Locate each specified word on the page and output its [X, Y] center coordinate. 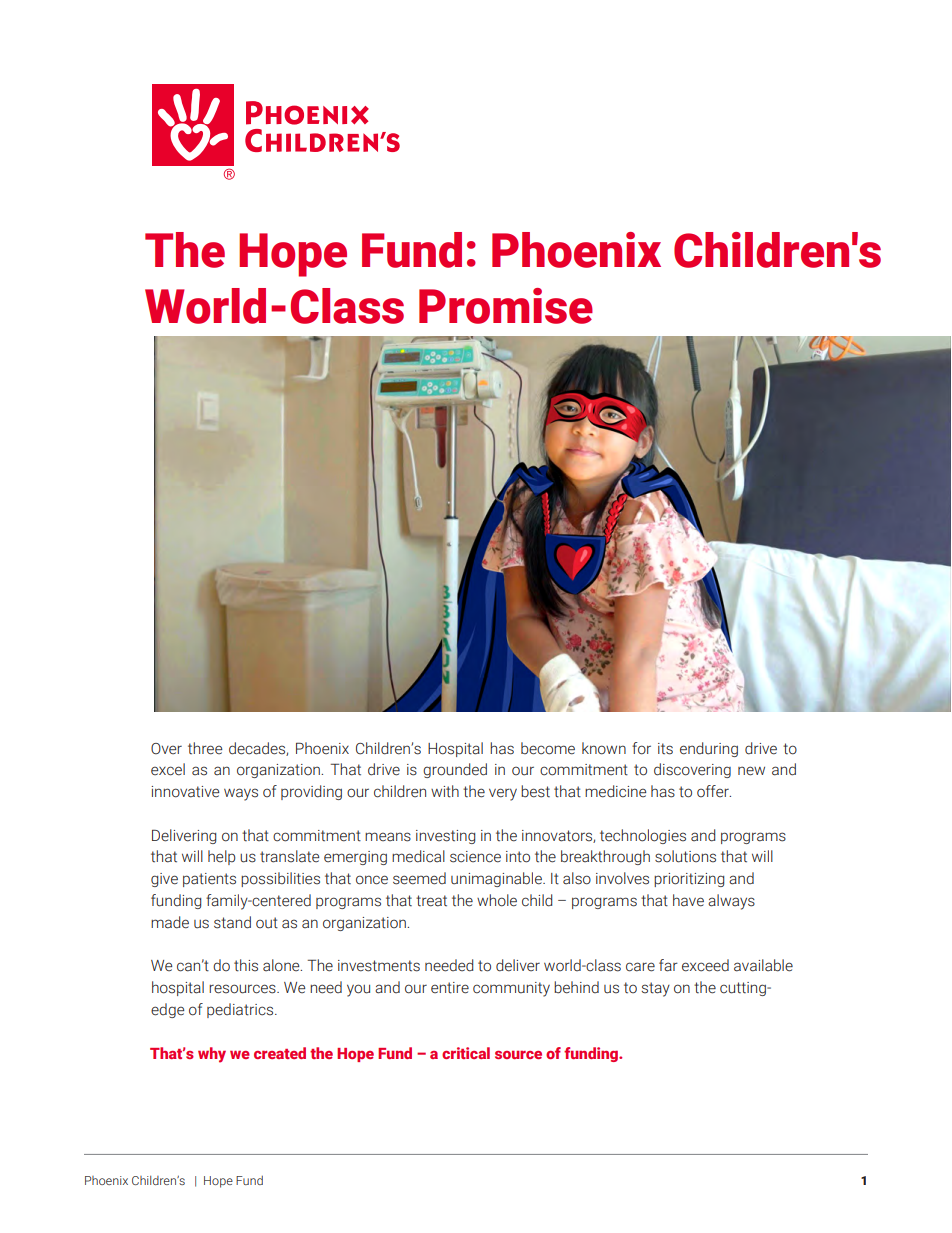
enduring [709, 749]
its [665, 749]
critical [466, 1053]
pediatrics [241, 1010]
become [548, 748]
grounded [455, 770]
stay [656, 989]
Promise [506, 306]
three [205, 748]
